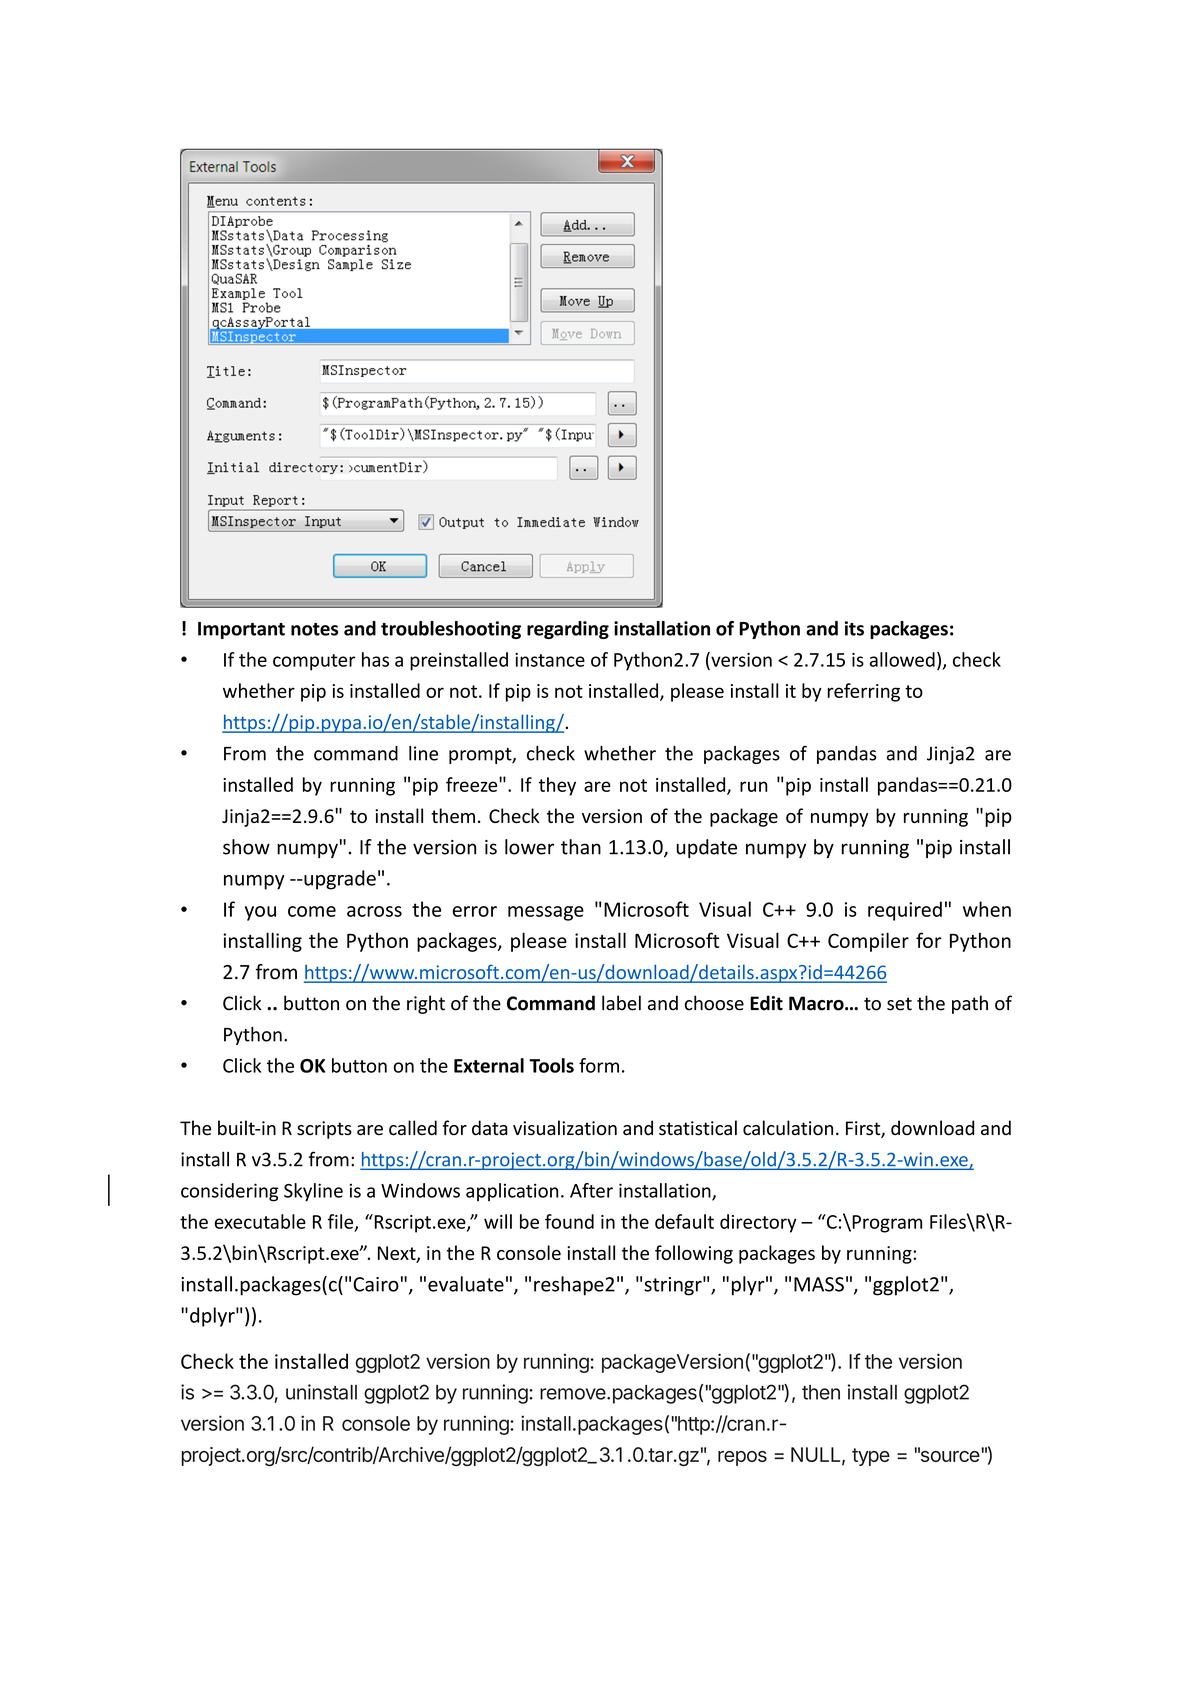 This page has height=1685, width=1192. What do you see at coordinates (902, 659) in the page?
I see `allowed` at bounding box center [902, 659].
